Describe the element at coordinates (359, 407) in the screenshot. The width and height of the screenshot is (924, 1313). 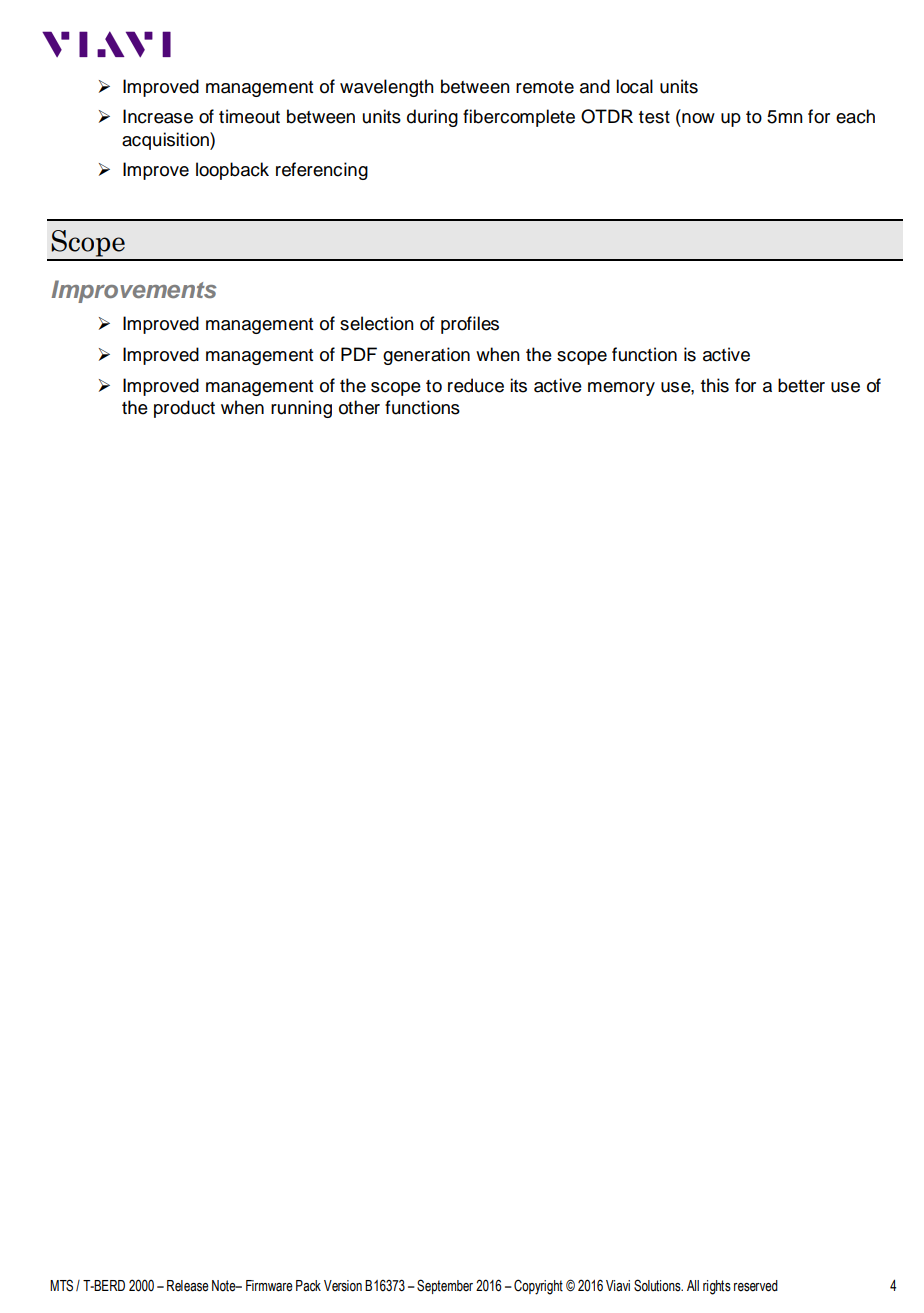
I see `other` at that location.
